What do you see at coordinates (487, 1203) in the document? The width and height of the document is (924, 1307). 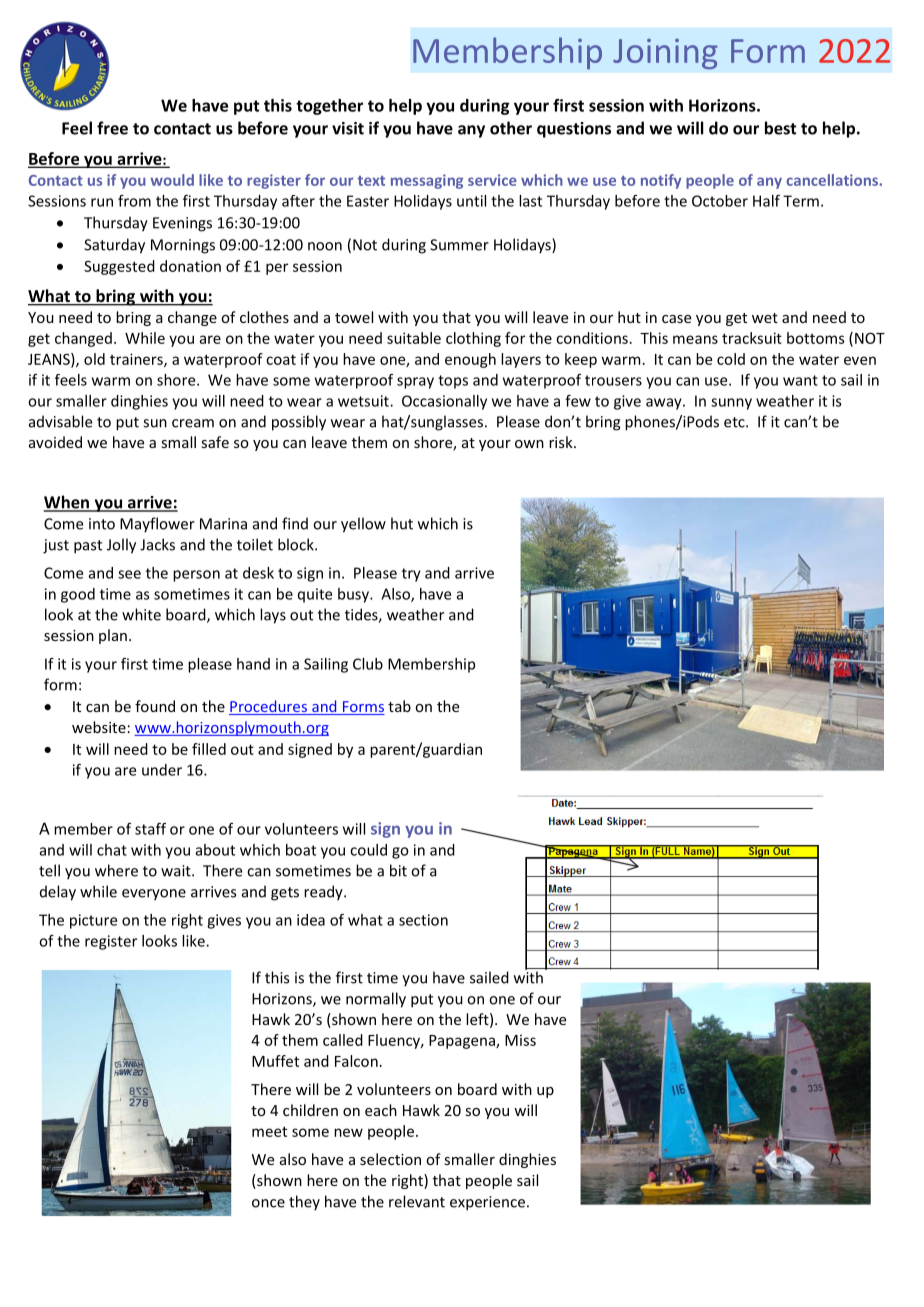 I see `experience` at bounding box center [487, 1203].
